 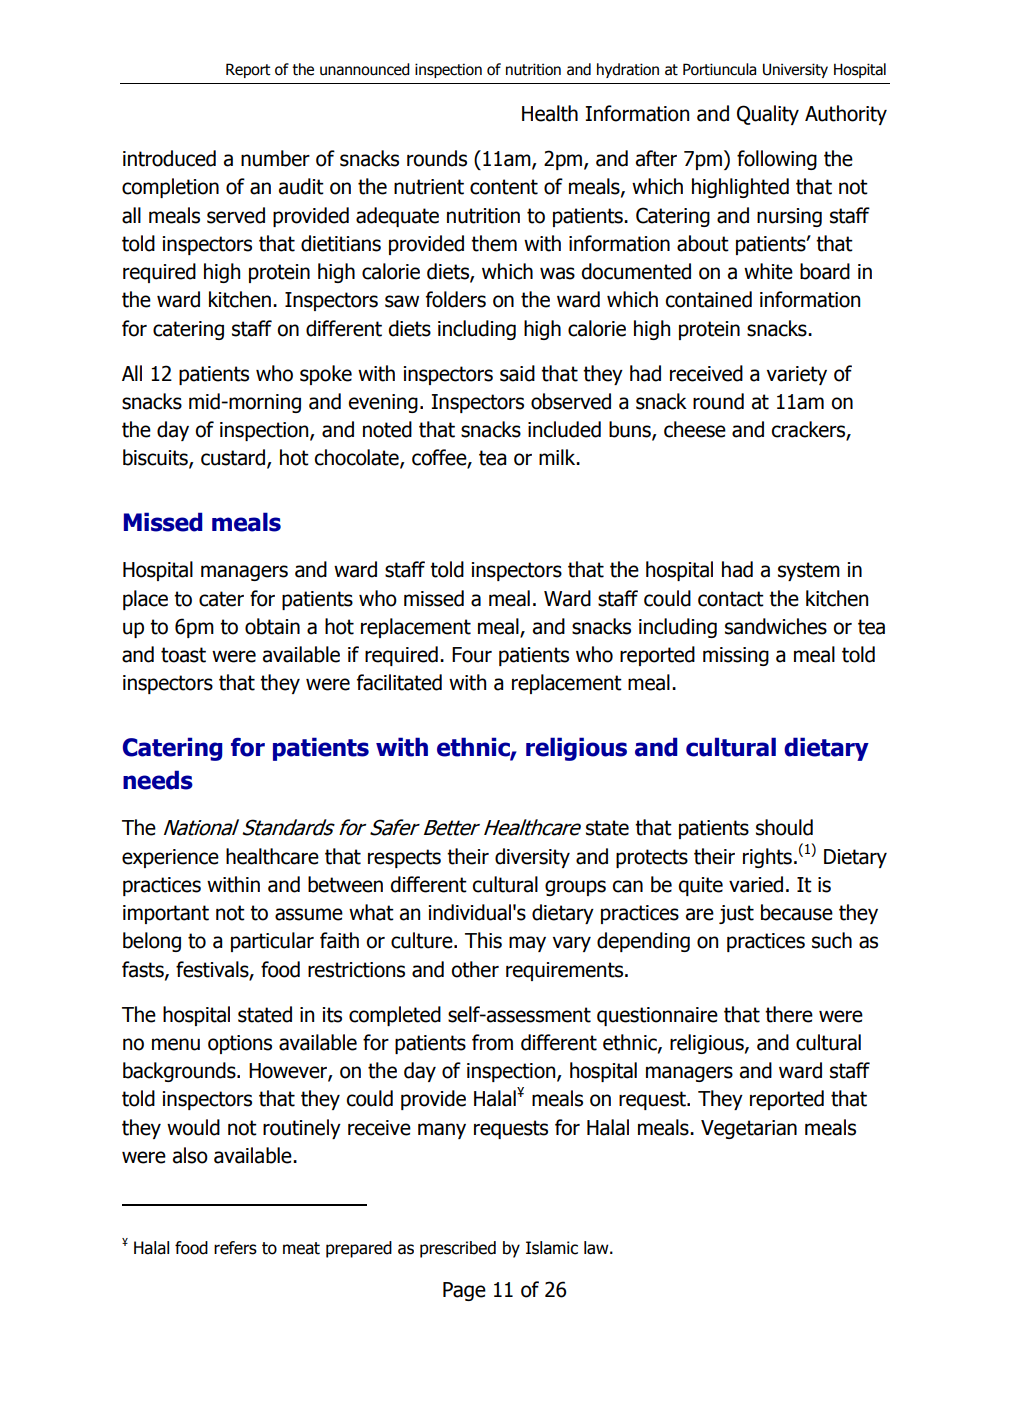 I want to click on number, so click(x=275, y=158).
